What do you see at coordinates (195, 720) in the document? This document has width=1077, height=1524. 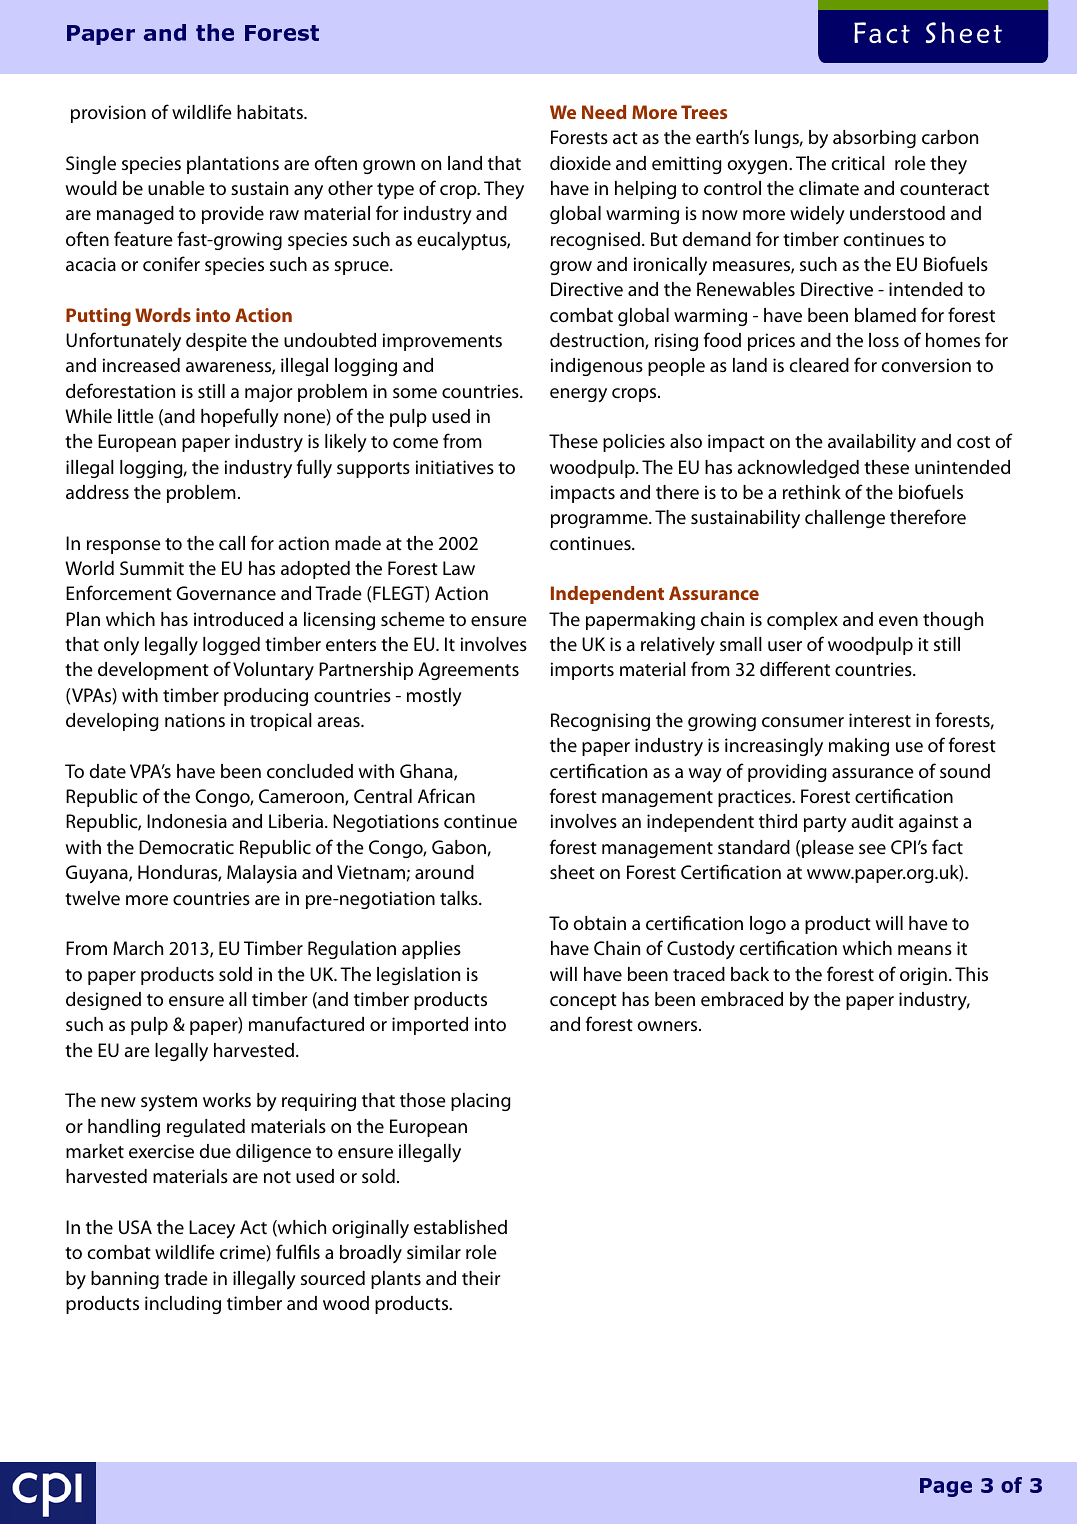 I see `nations` at bounding box center [195, 720].
